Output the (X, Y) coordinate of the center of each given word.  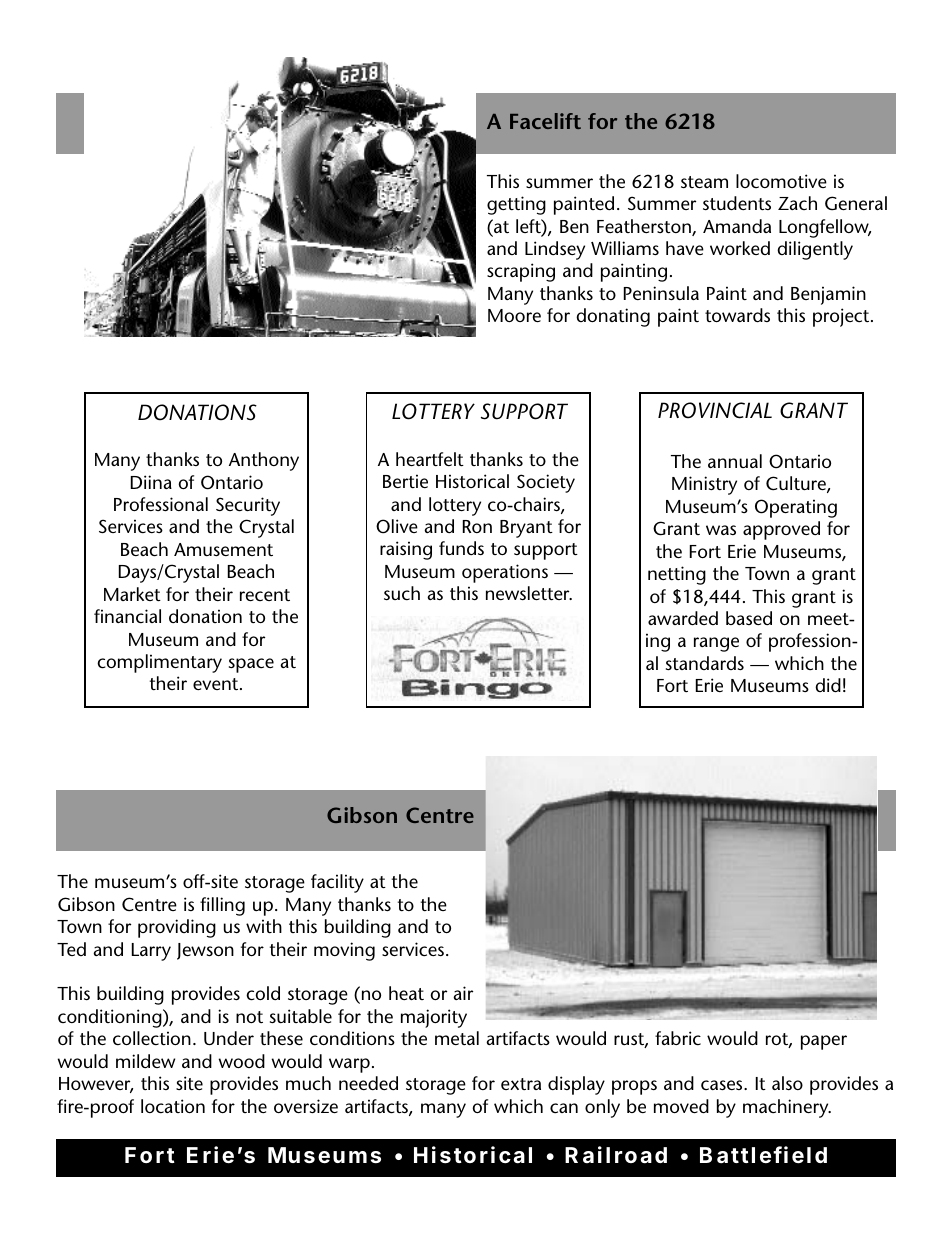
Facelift (545, 121)
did (828, 685)
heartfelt (430, 459)
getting (516, 205)
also (787, 1083)
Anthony (264, 461)
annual (735, 461)
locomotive (781, 181)
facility (337, 883)
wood (241, 1061)
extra (521, 1084)
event (217, 684)
